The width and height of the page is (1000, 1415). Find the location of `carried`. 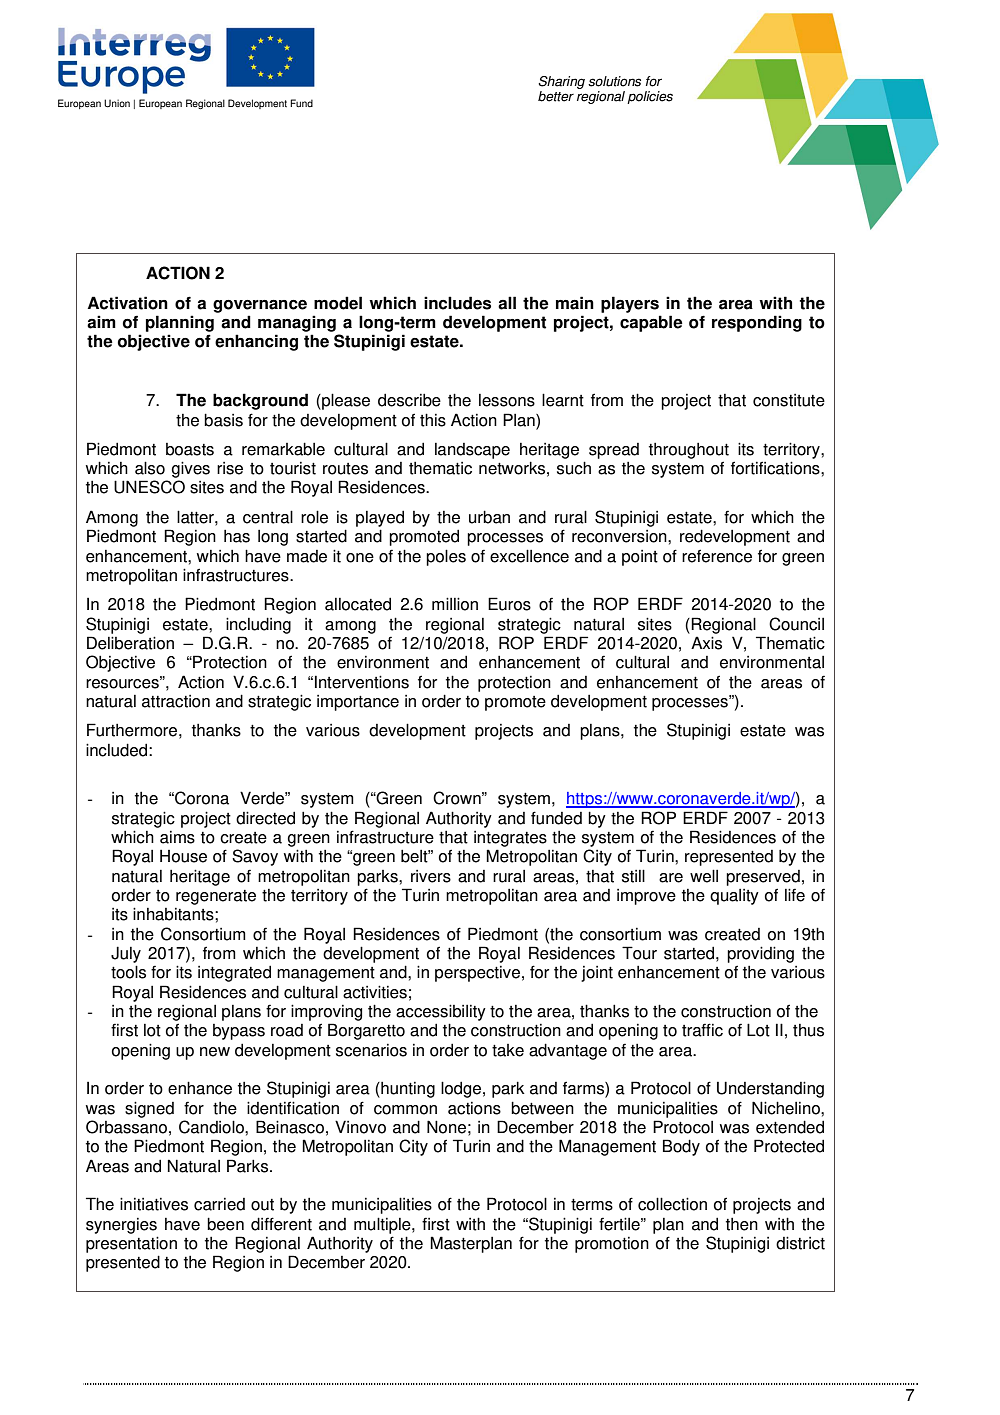

carried is located at coordinates (219, 1204).
